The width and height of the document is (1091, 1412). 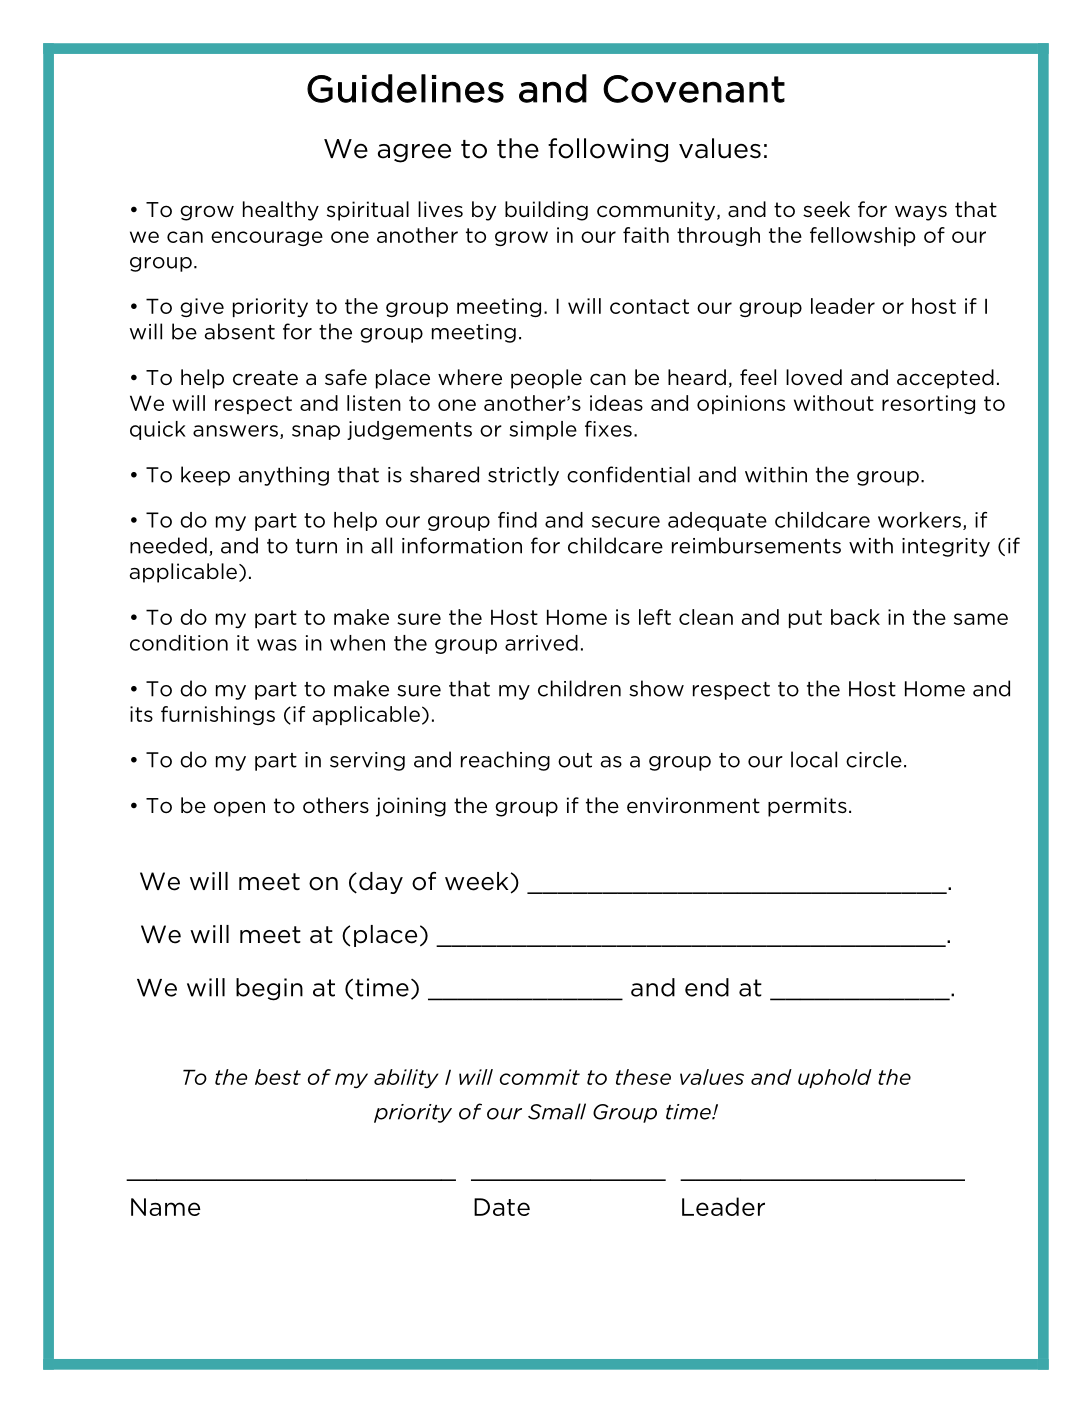 What do you see at coordinates (277, 645) in the document?
I see `was` at bounding box center [277, 645].
